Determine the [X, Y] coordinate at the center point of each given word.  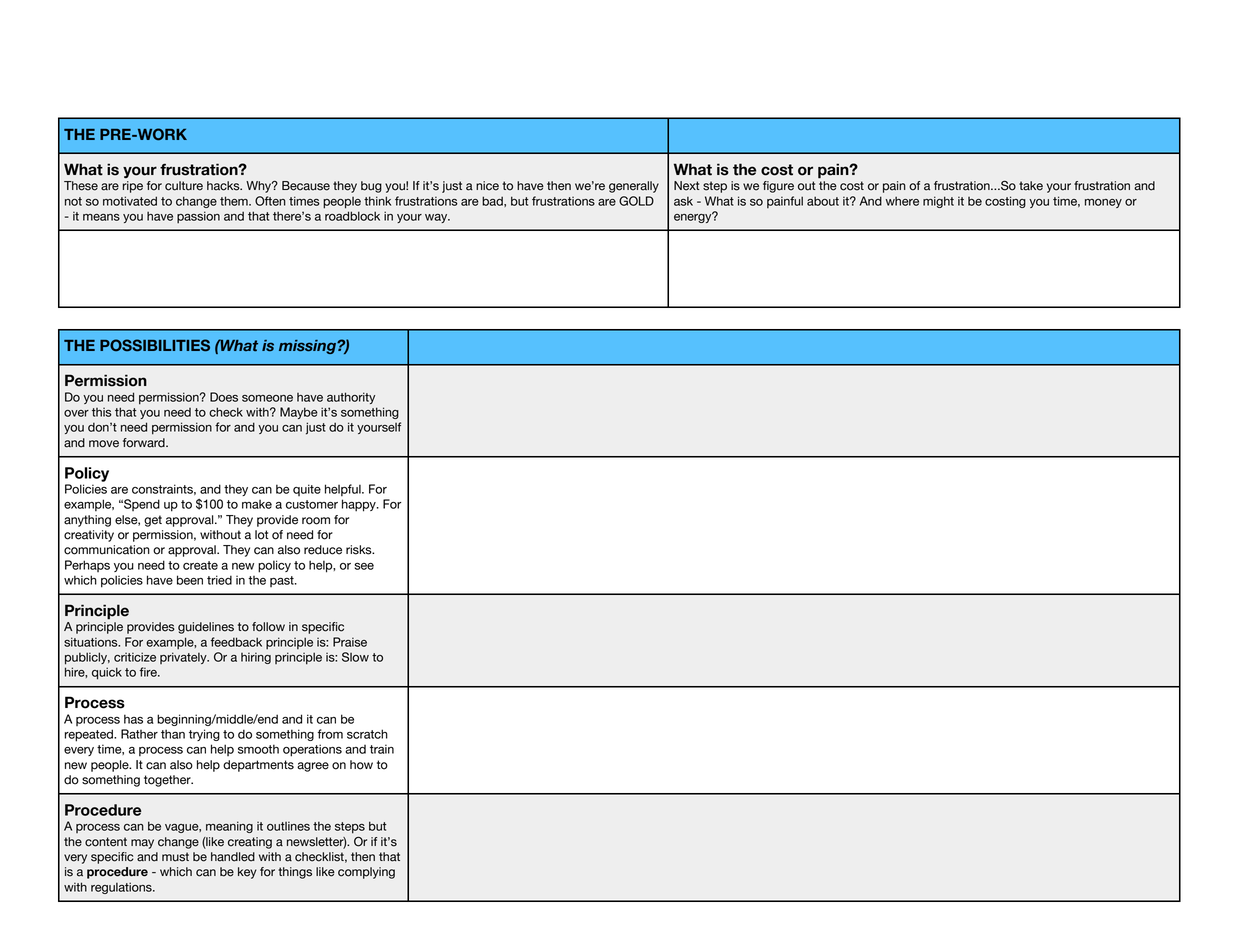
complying [366, 873]
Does [224, 397]
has [133, 719]
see [364, 566]
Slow [355, 657]
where [902, 201]
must [175, 857]
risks [360, 550]
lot [262, 535]
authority [351, 398]
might [938, 202]
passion [198, 217]
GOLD [636, 201]
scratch [367, 734]
